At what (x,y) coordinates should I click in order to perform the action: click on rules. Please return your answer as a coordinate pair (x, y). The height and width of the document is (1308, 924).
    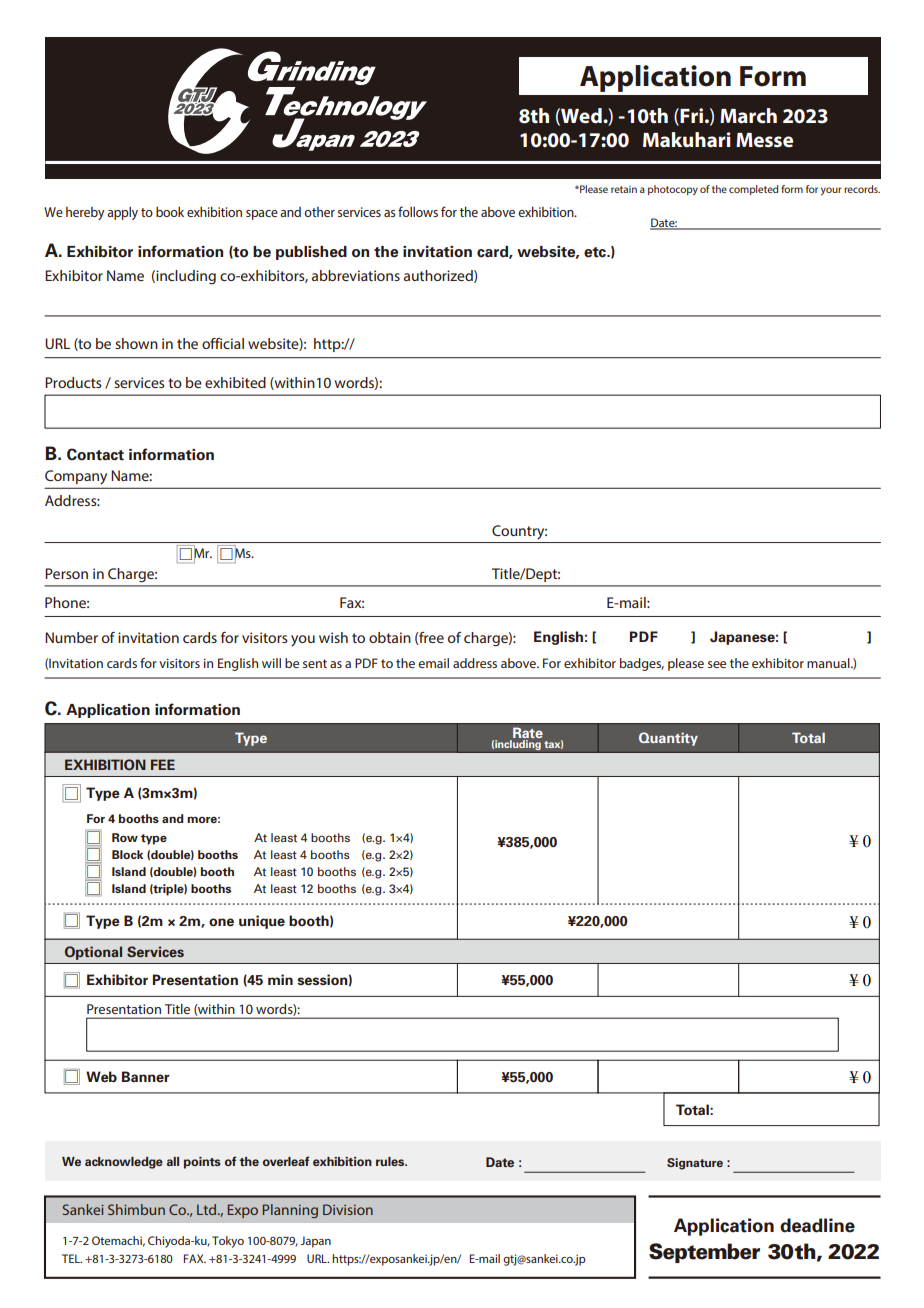
    Looking at the image, I should click on (391, 1161).
